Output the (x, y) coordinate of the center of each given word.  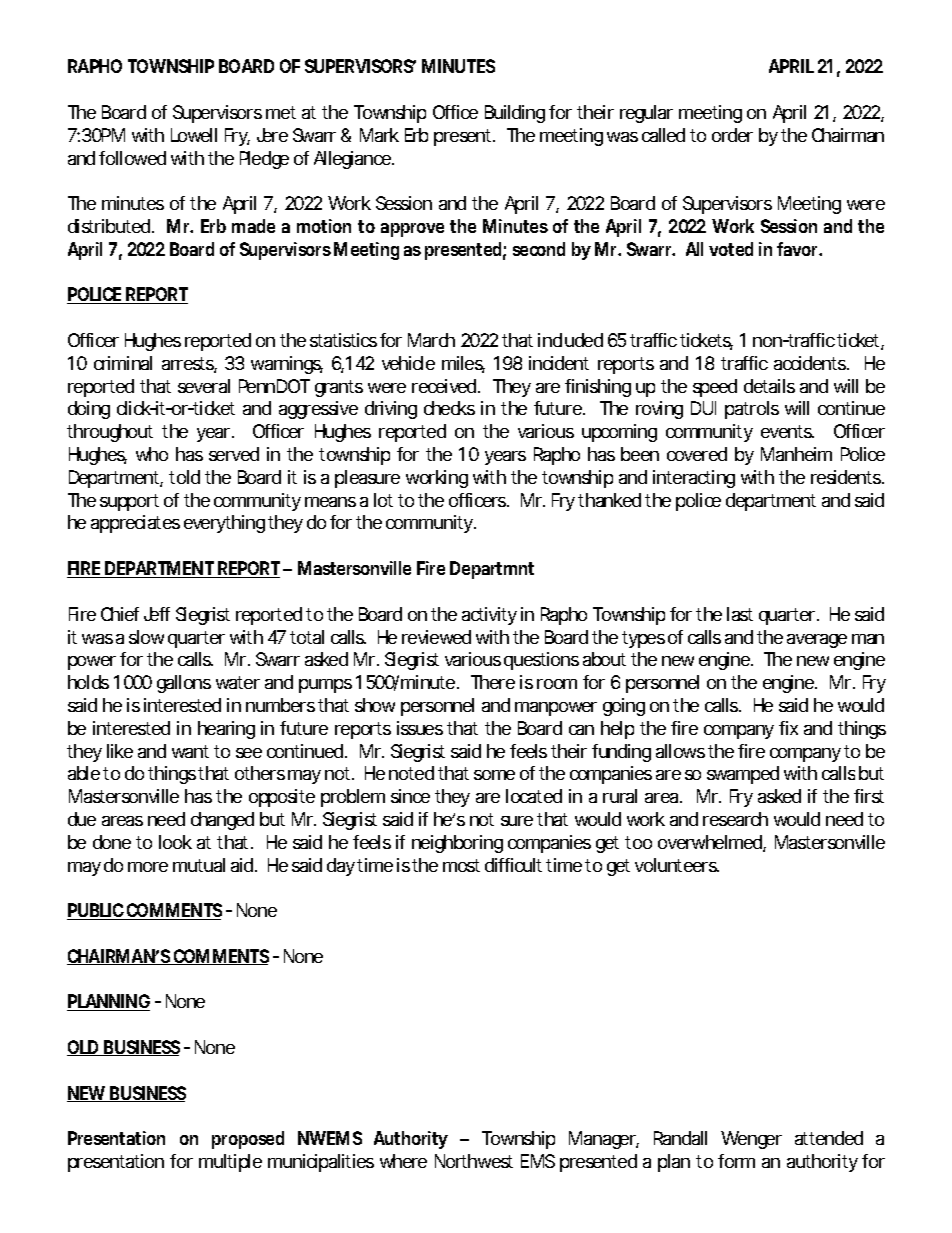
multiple (230, 1163)
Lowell (194, 135)
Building (515, 114)
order (732, 135)
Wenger (751, 1140)
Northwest (474, 1161)
